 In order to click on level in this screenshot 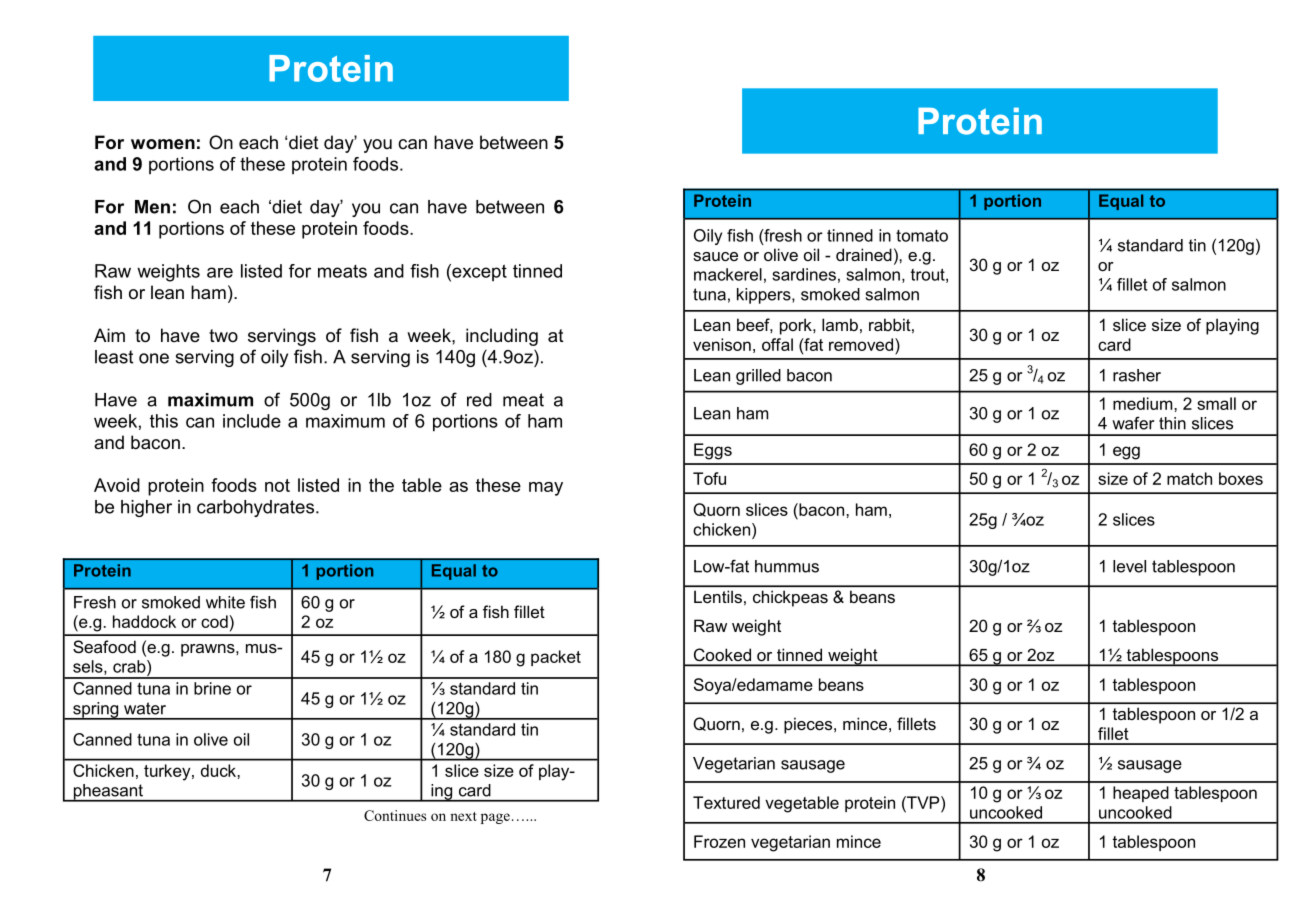, I will do `click(1129, 566)`.
